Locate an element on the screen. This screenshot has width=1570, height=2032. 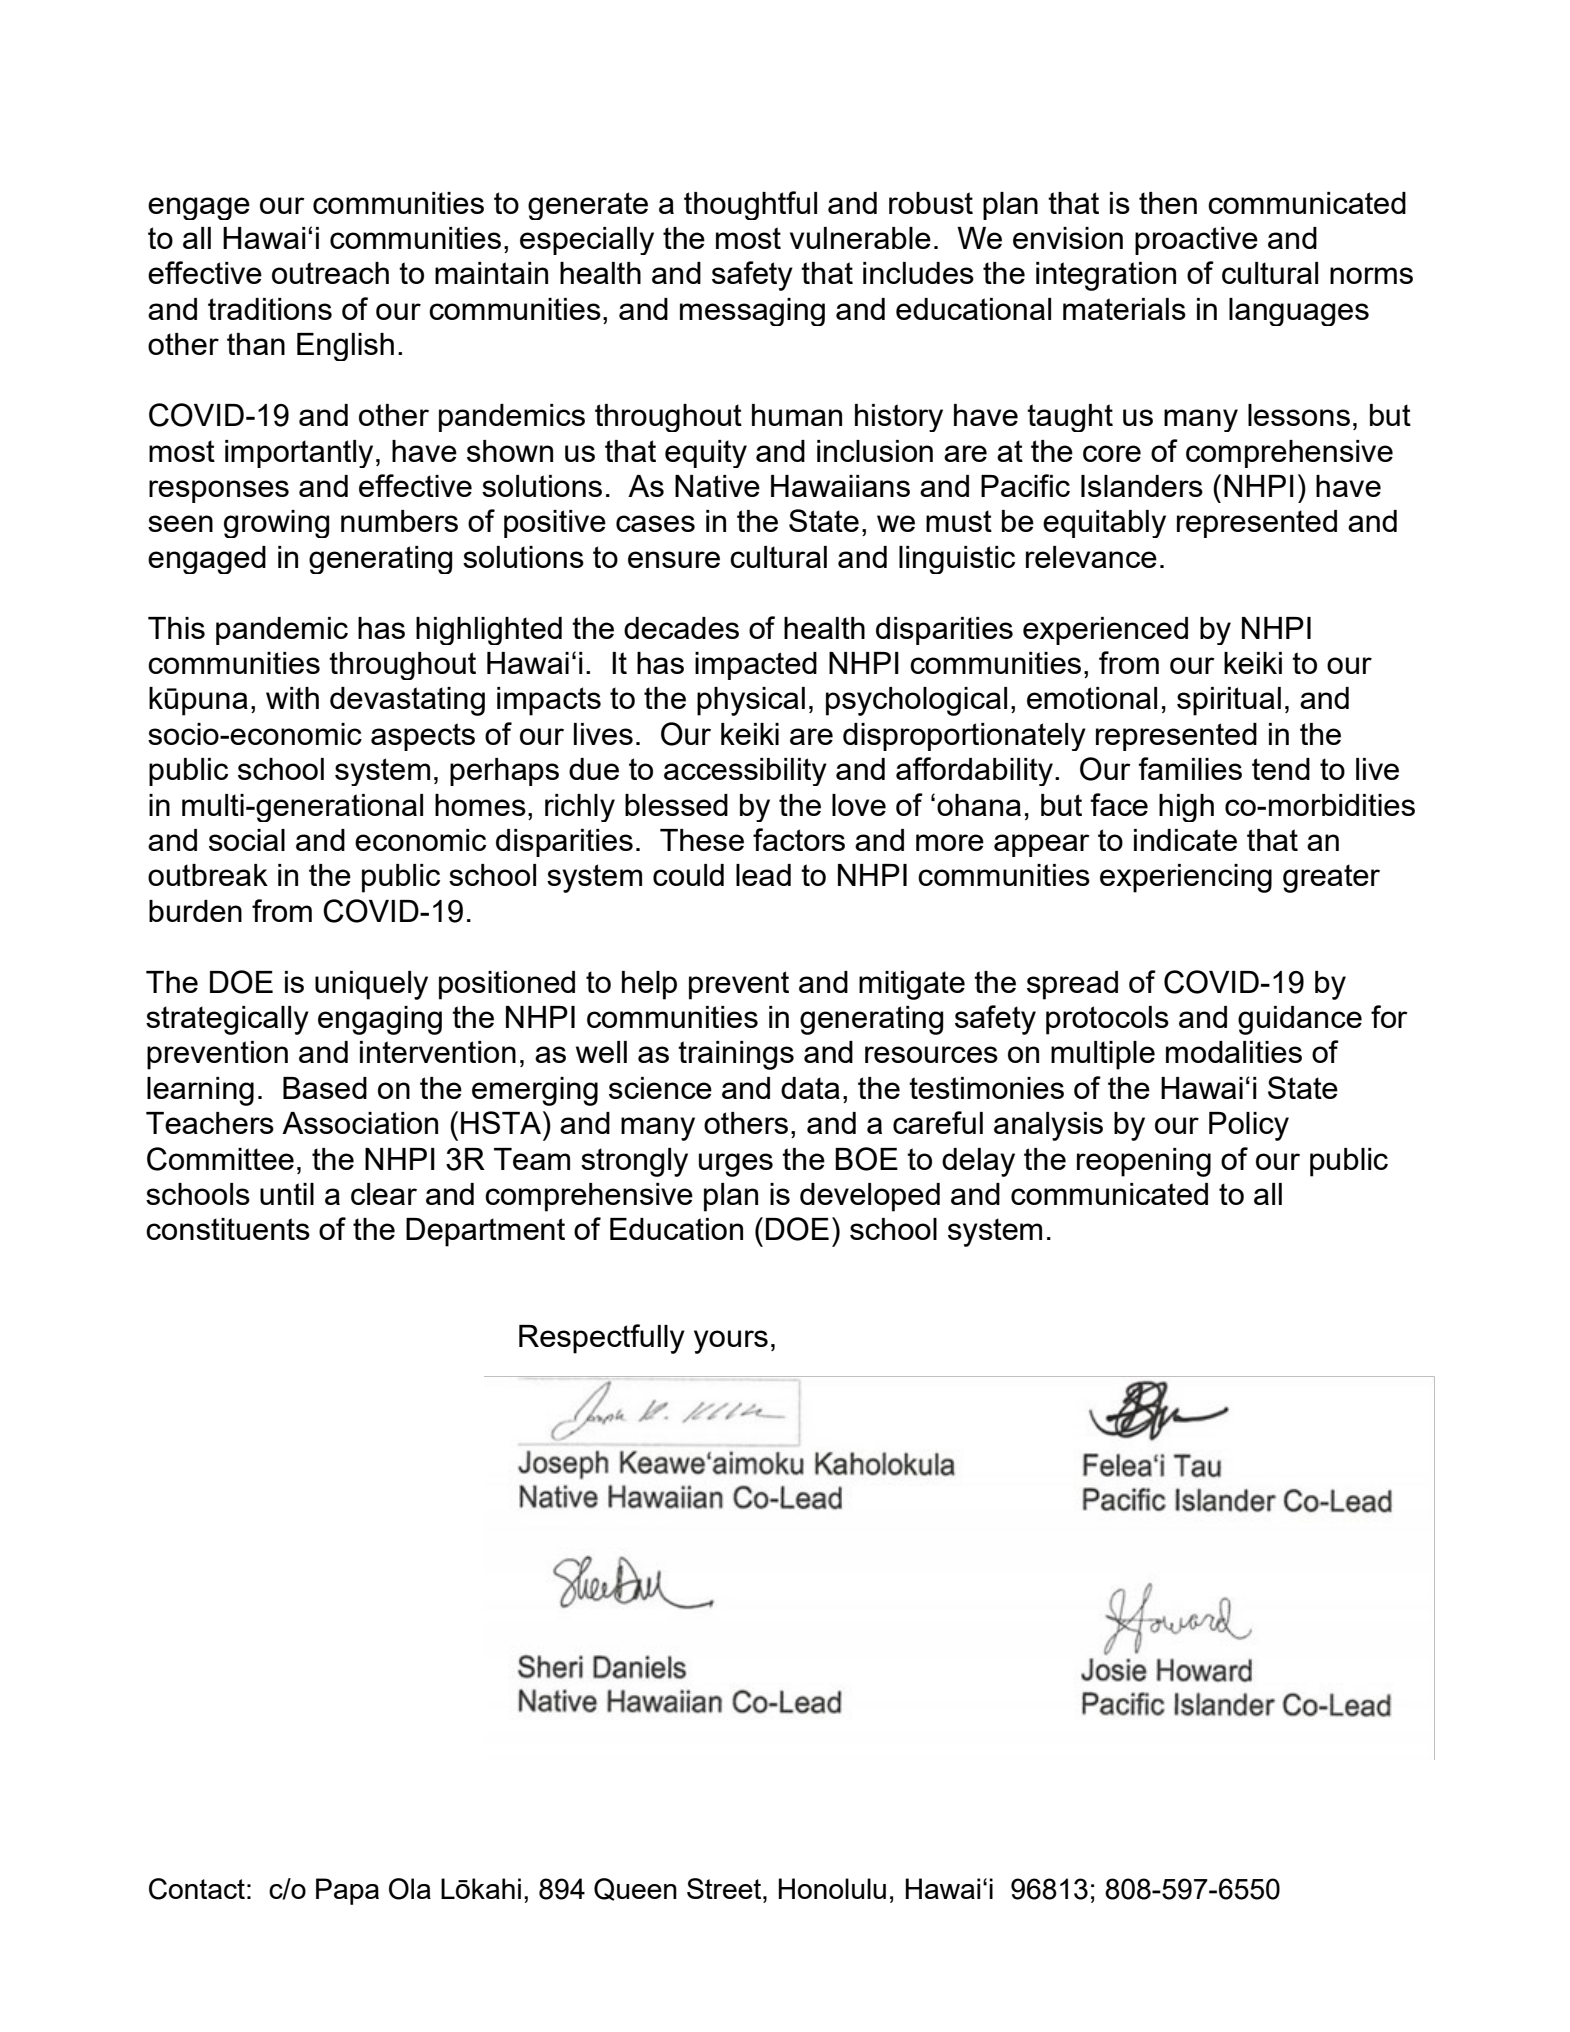
outreach is located at coordinates (330, 273).
